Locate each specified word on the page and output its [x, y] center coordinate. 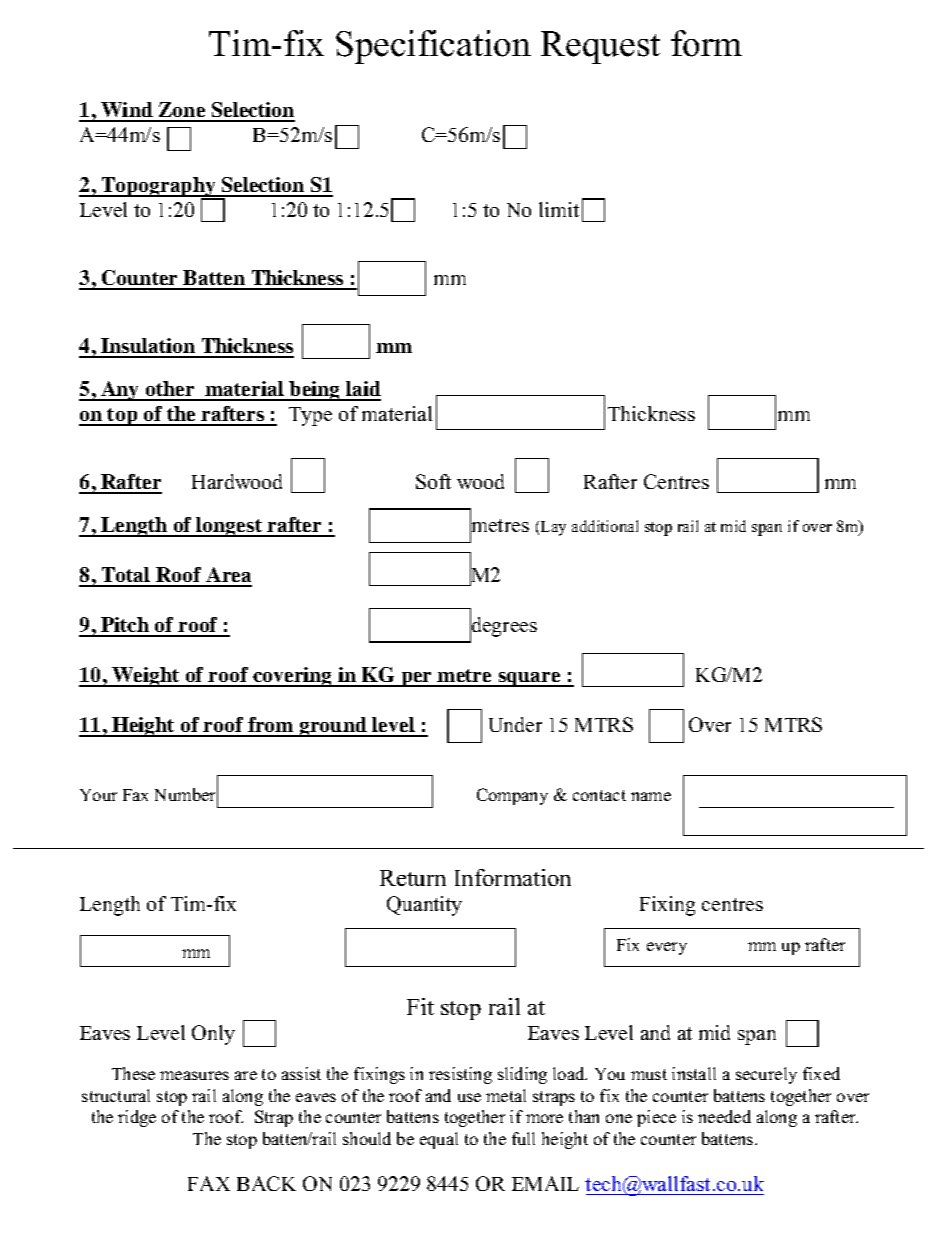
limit [559, 209]
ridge [137, 1118]
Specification [433, 47]
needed [724, 1116]
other [170, 390]
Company [512, 796]
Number [186, 795]
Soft [433, 481]
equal [439, 1140]
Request [600, 47]
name [651, 796]
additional [605, 526]
